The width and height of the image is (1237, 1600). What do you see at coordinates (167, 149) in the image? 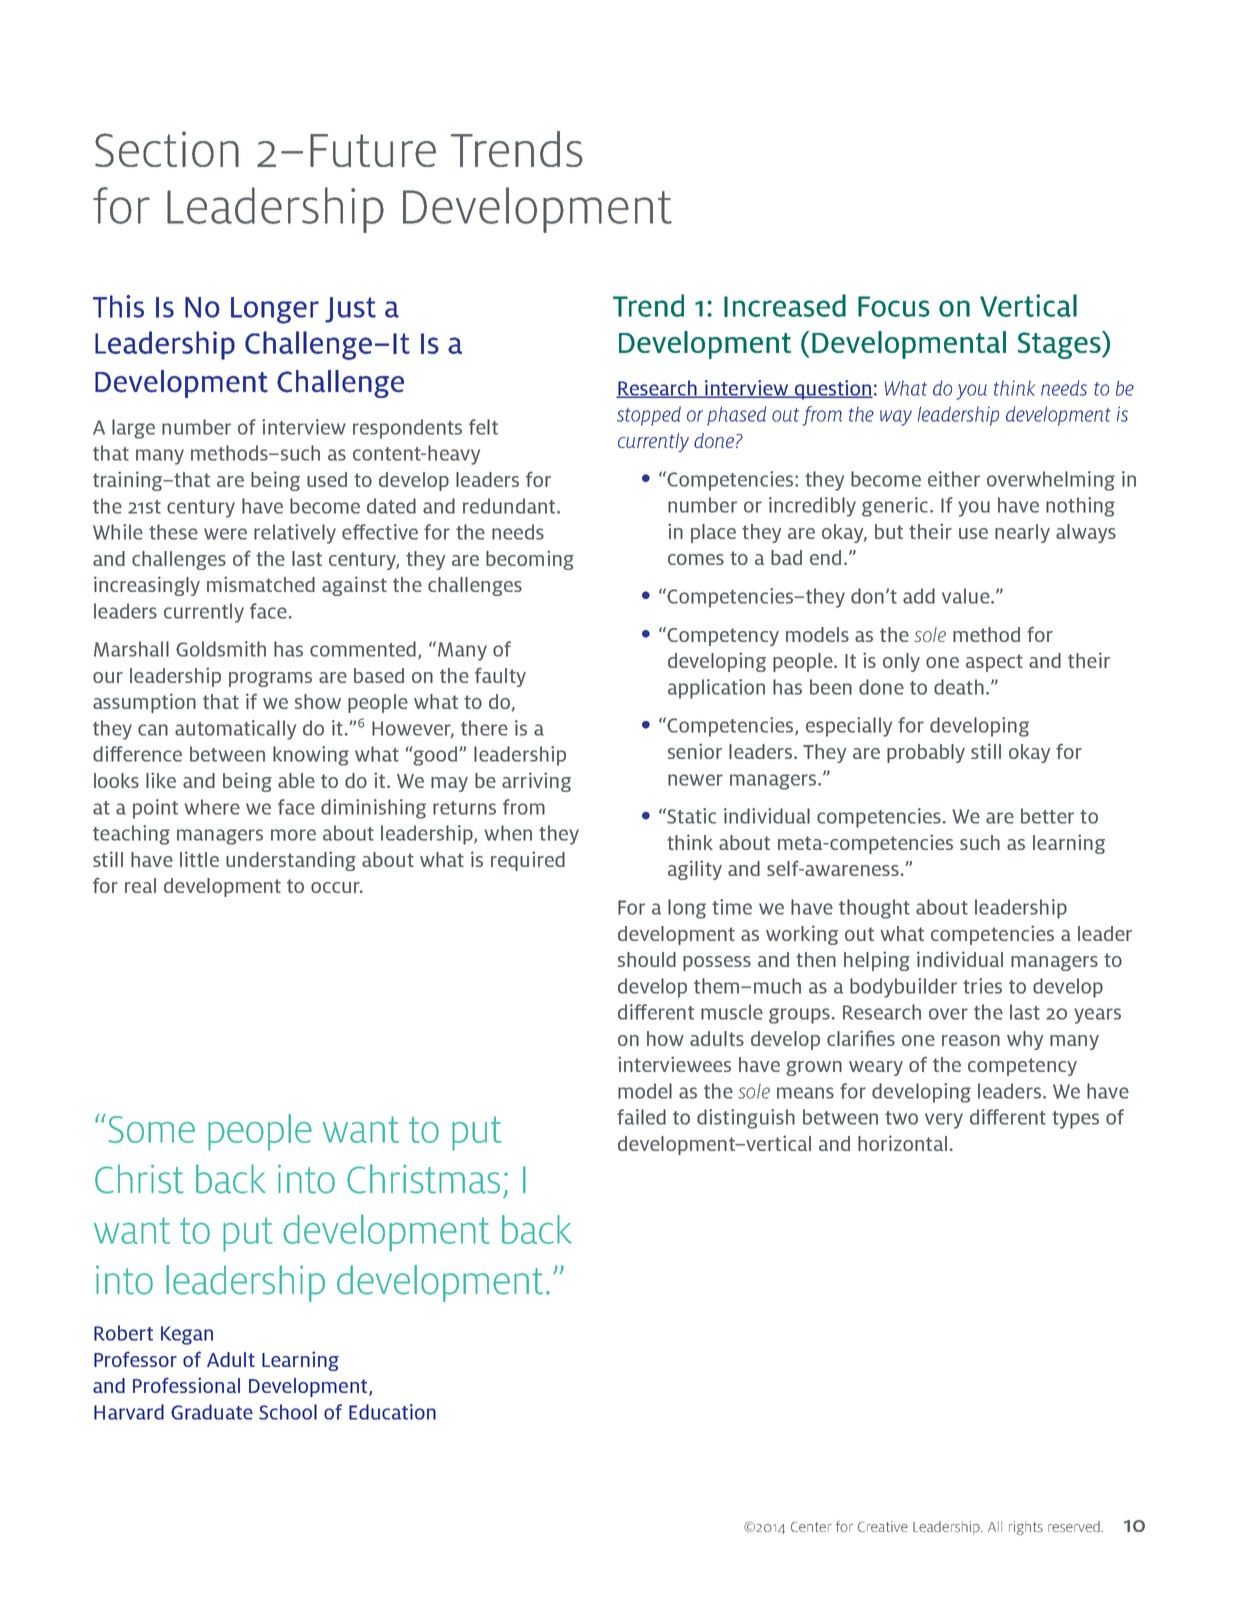
I see `Section` at bounding box center [167, 149].
